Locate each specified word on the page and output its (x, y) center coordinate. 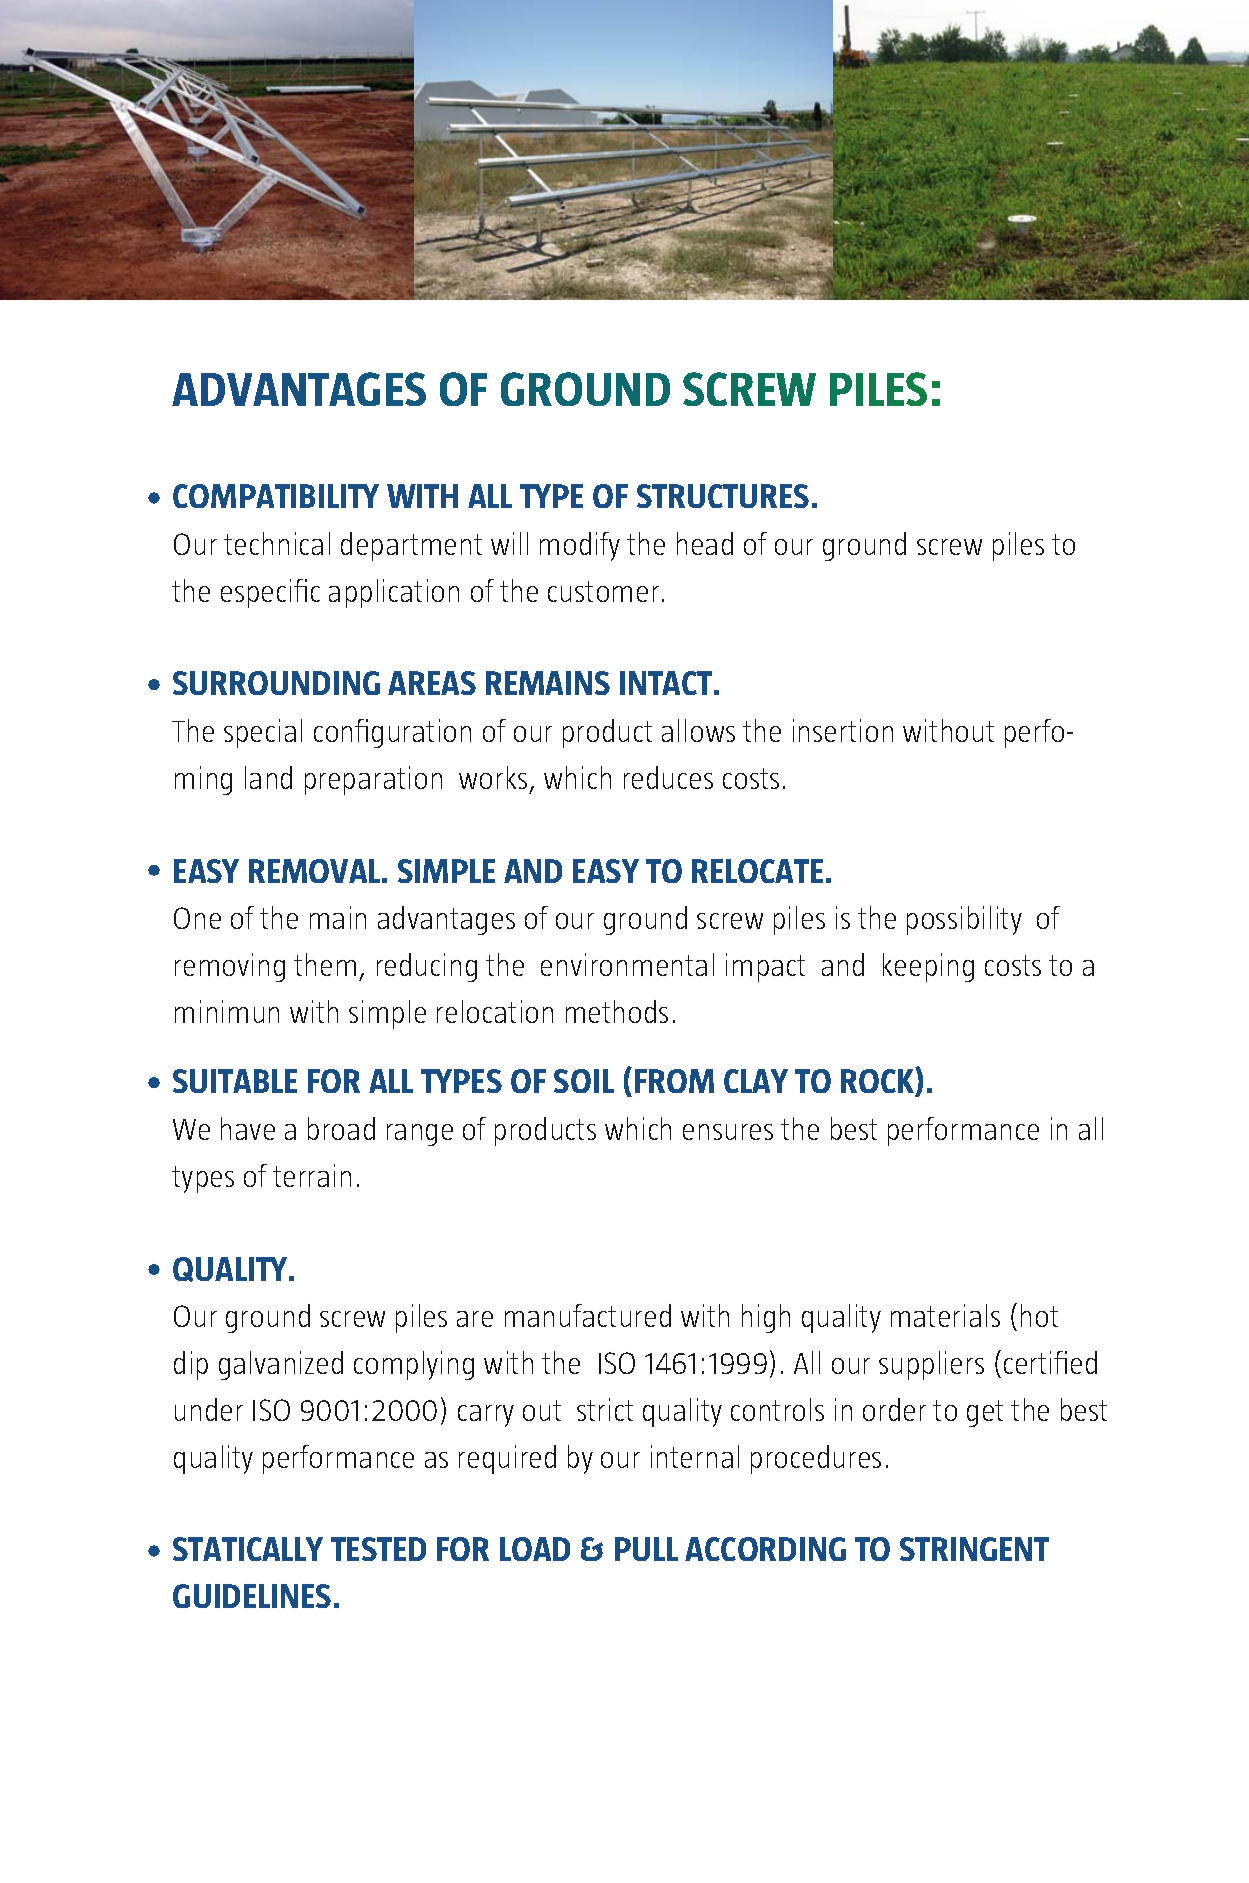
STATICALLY (248, 1549)
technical (277, 543)
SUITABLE (235, 1081)
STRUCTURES (723, 496)
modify (580, 546)
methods (617, 1011)
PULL (646, 1549)
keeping (928, 967)
